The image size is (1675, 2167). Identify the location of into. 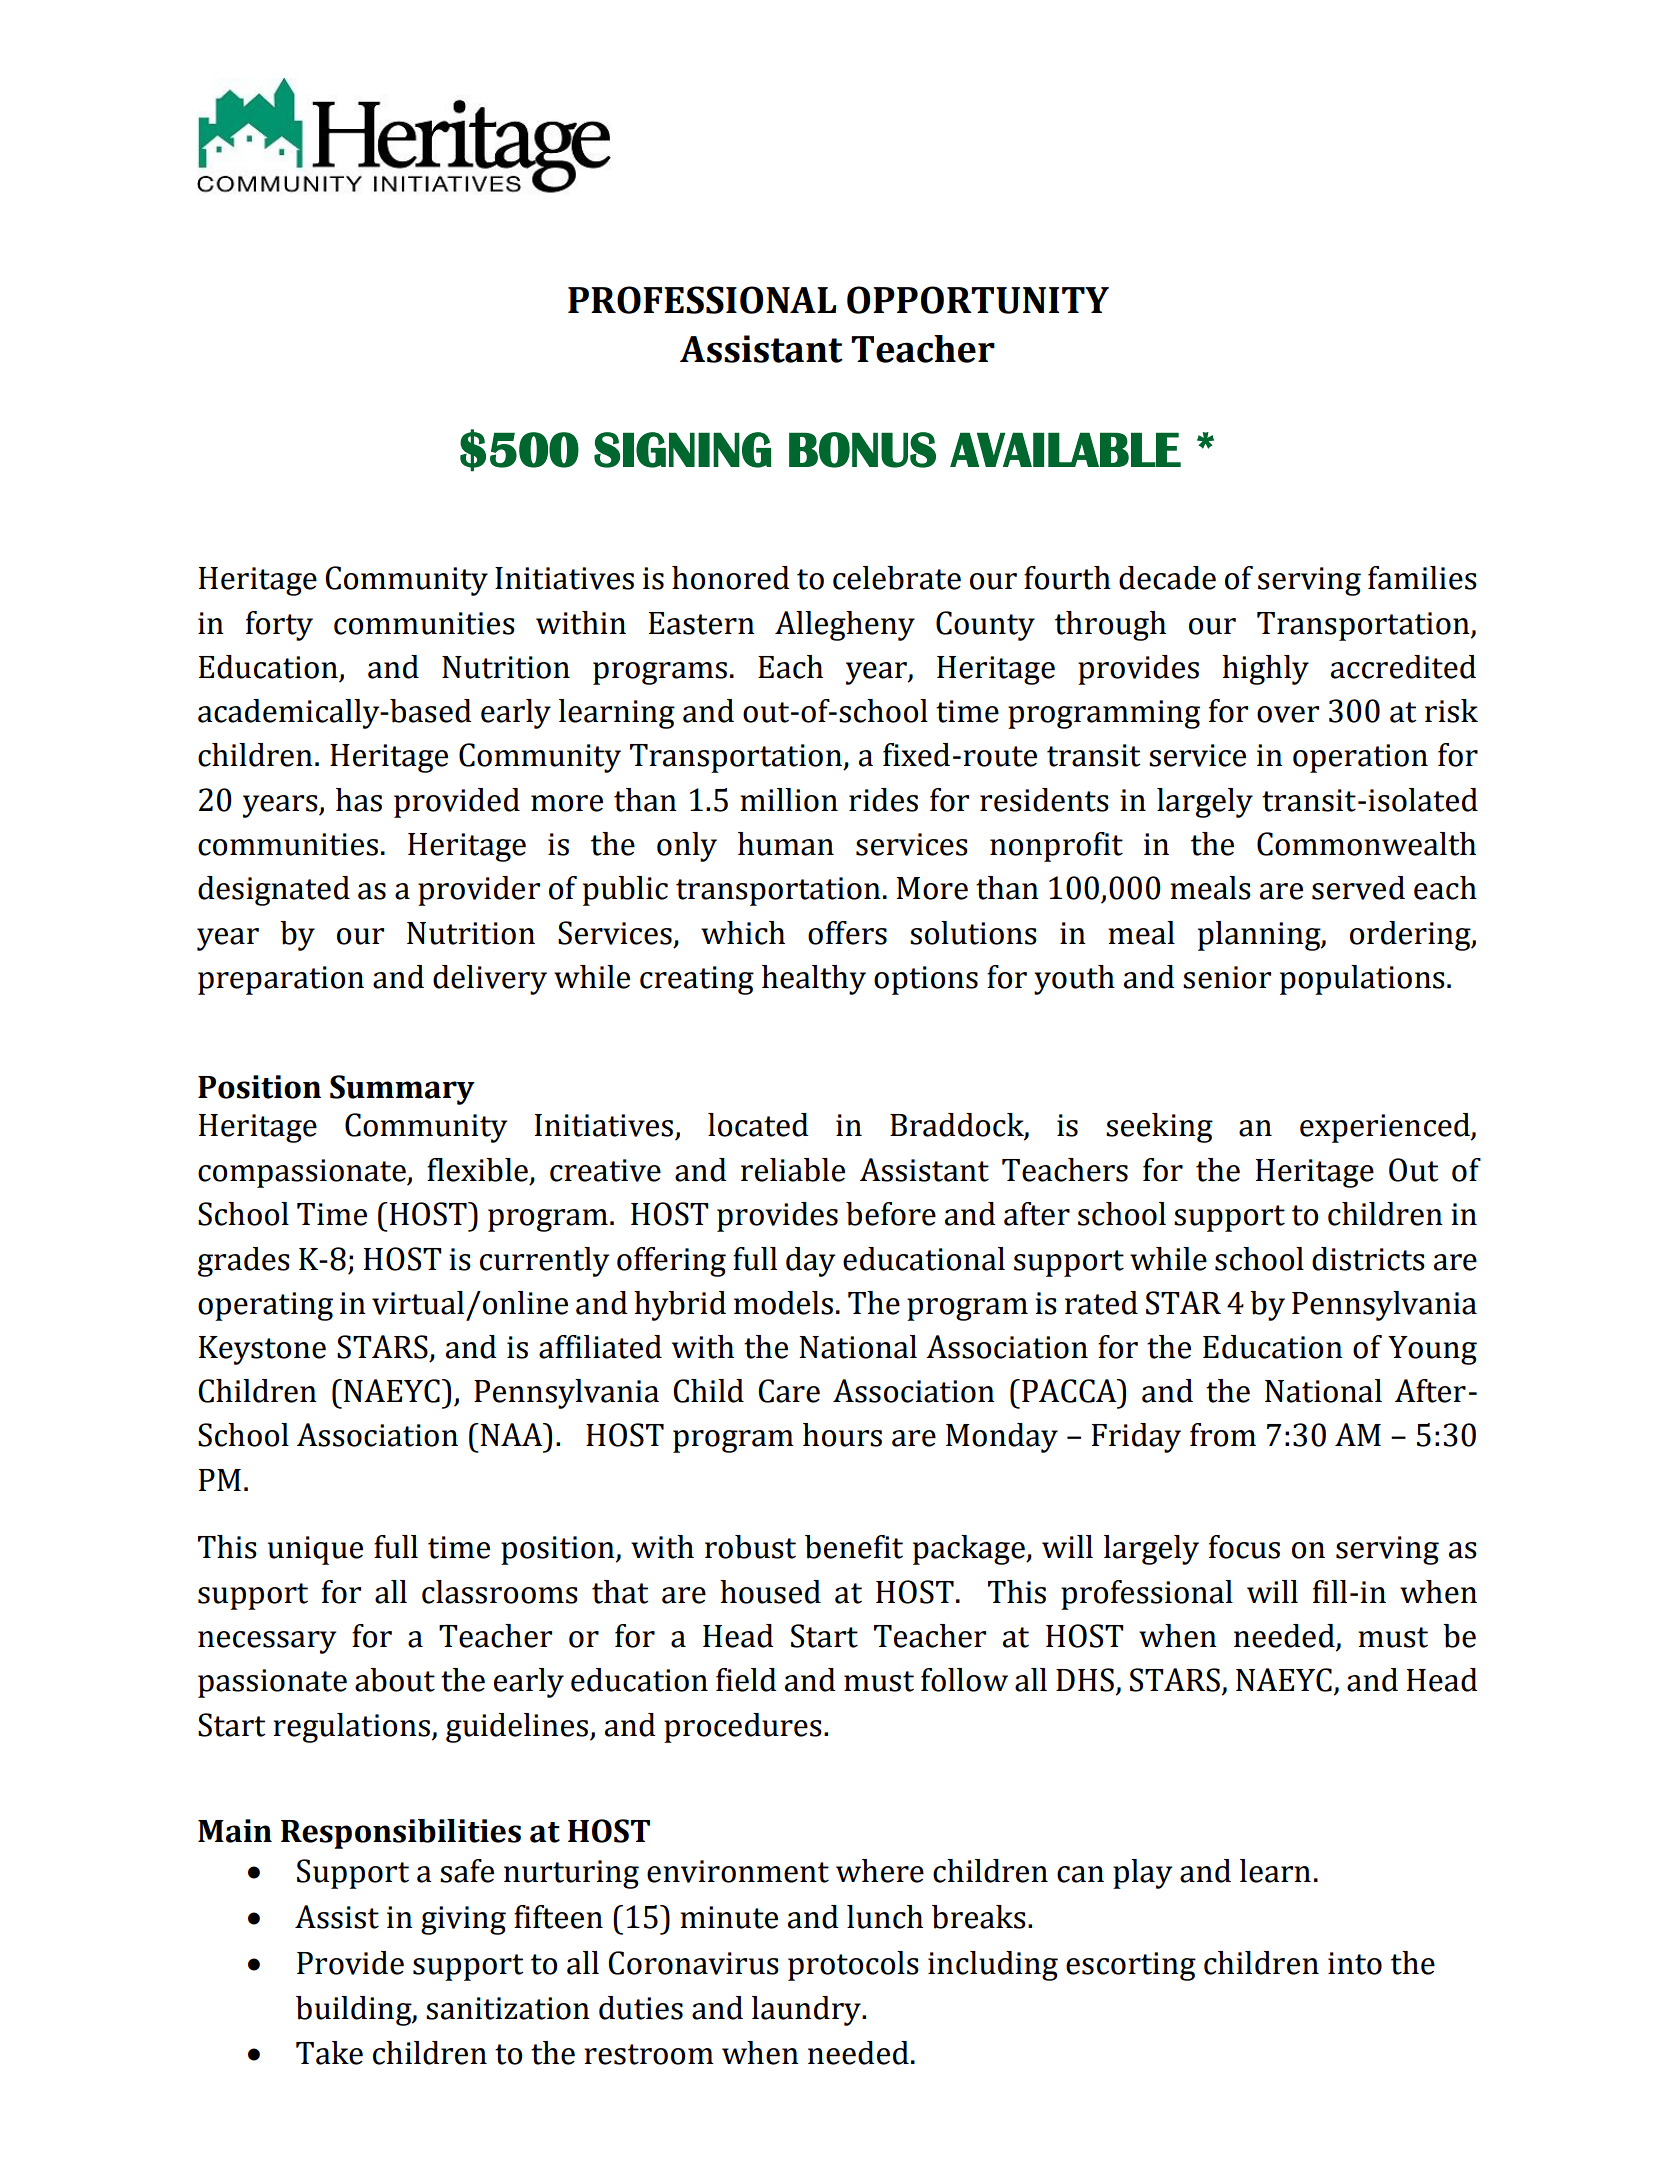
(1355, 1963).
